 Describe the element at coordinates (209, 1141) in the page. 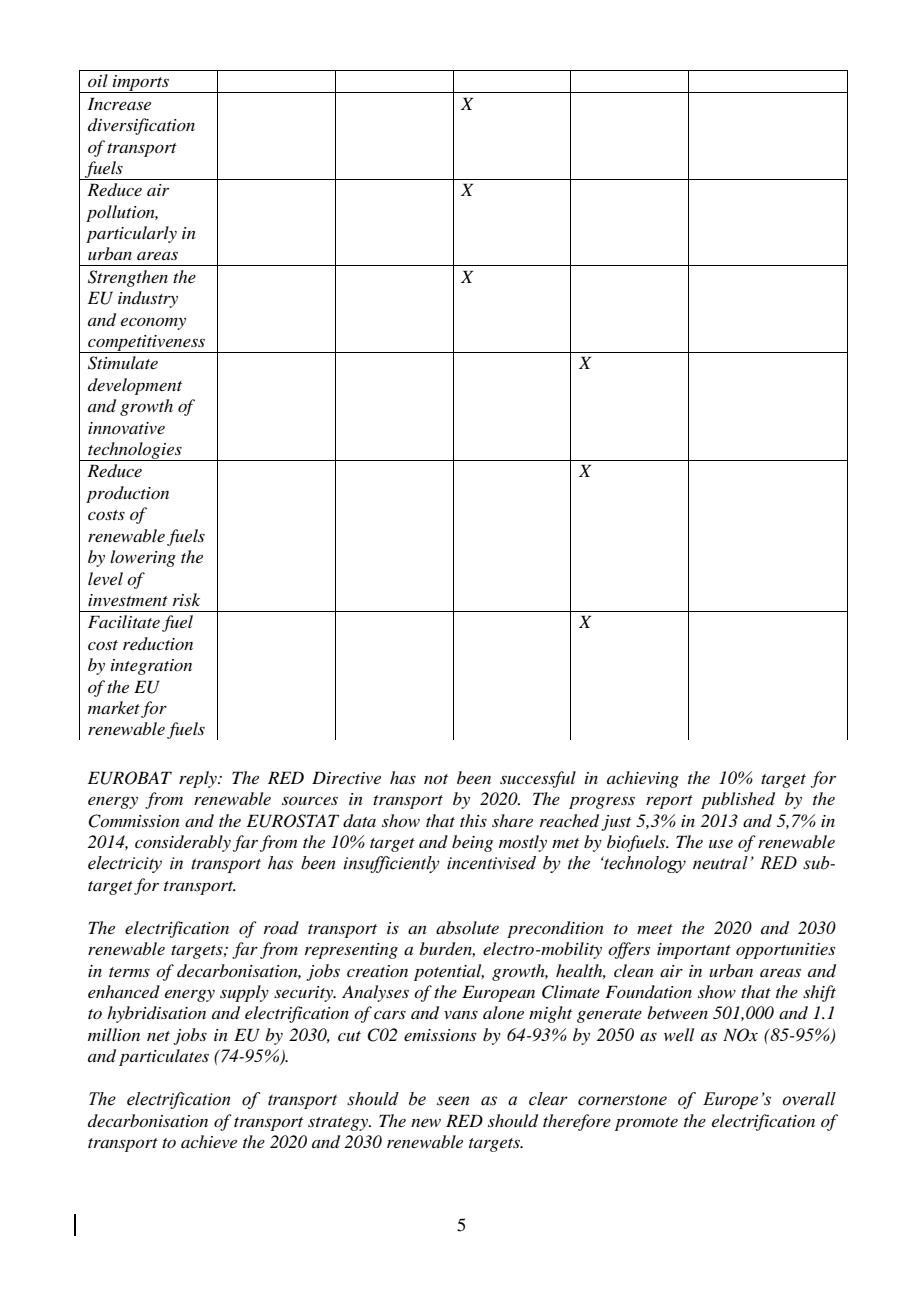

I see `achieve` at that location.
